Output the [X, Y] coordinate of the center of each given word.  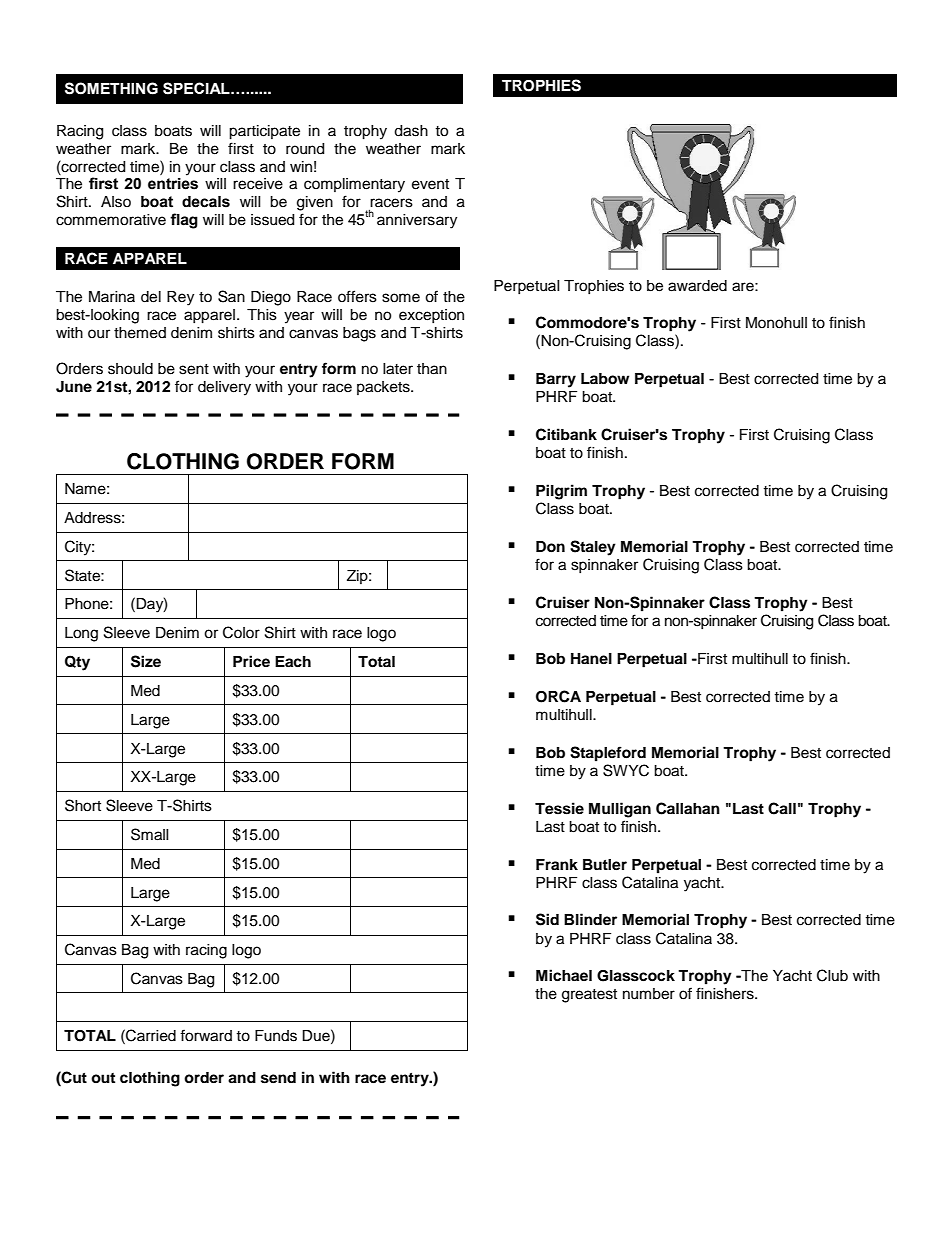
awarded [697, 286]
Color [241, 632]
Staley [593, 548]
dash [411, 131]
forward [206, 1035]
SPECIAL [197, 88]
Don [550, 547]
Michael [564, 975]
